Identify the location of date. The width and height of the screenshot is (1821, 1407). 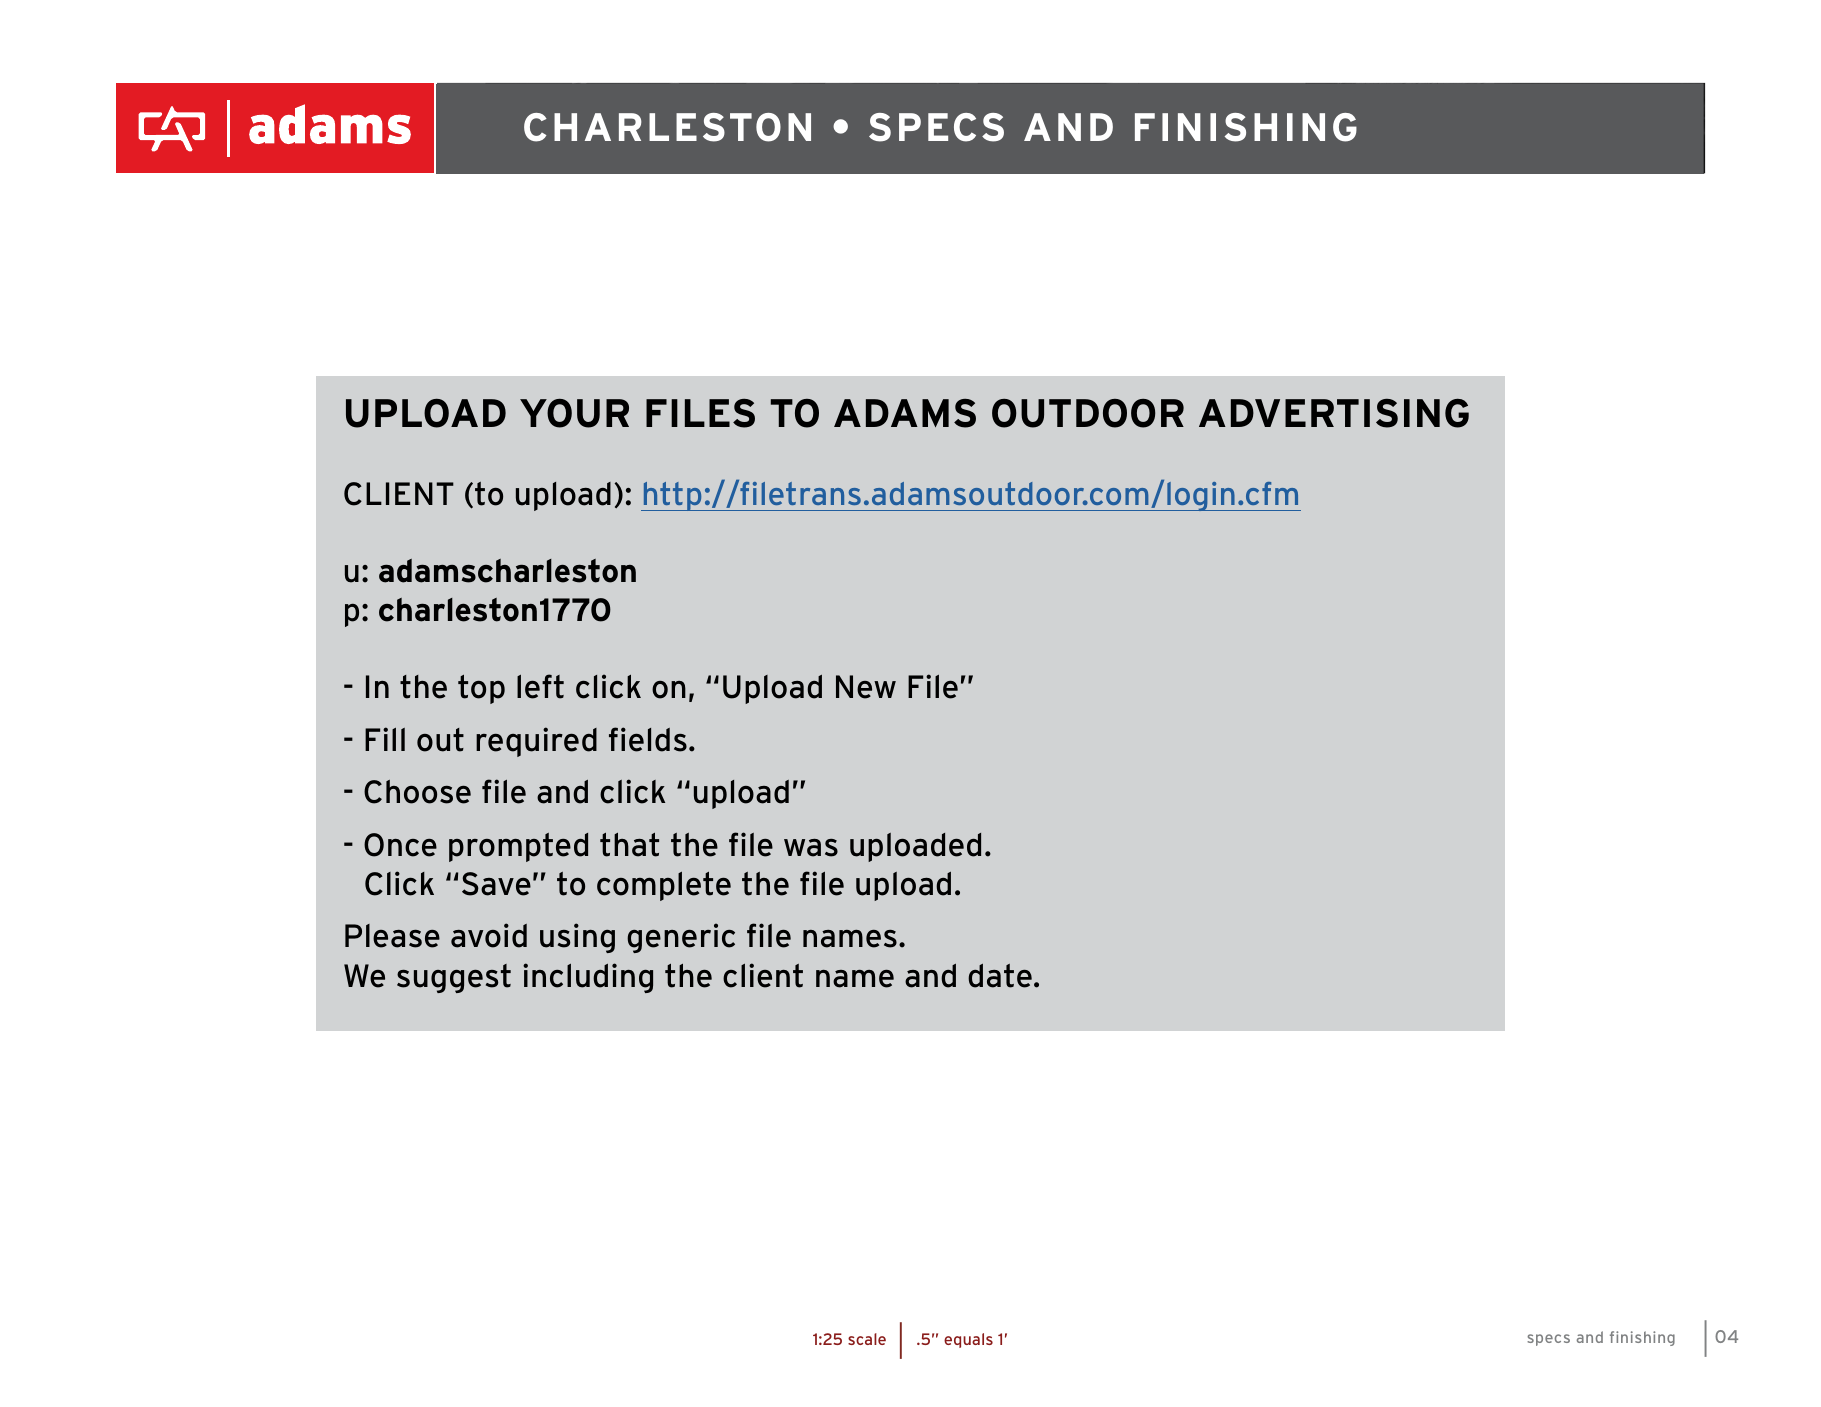
(1000, 976).
